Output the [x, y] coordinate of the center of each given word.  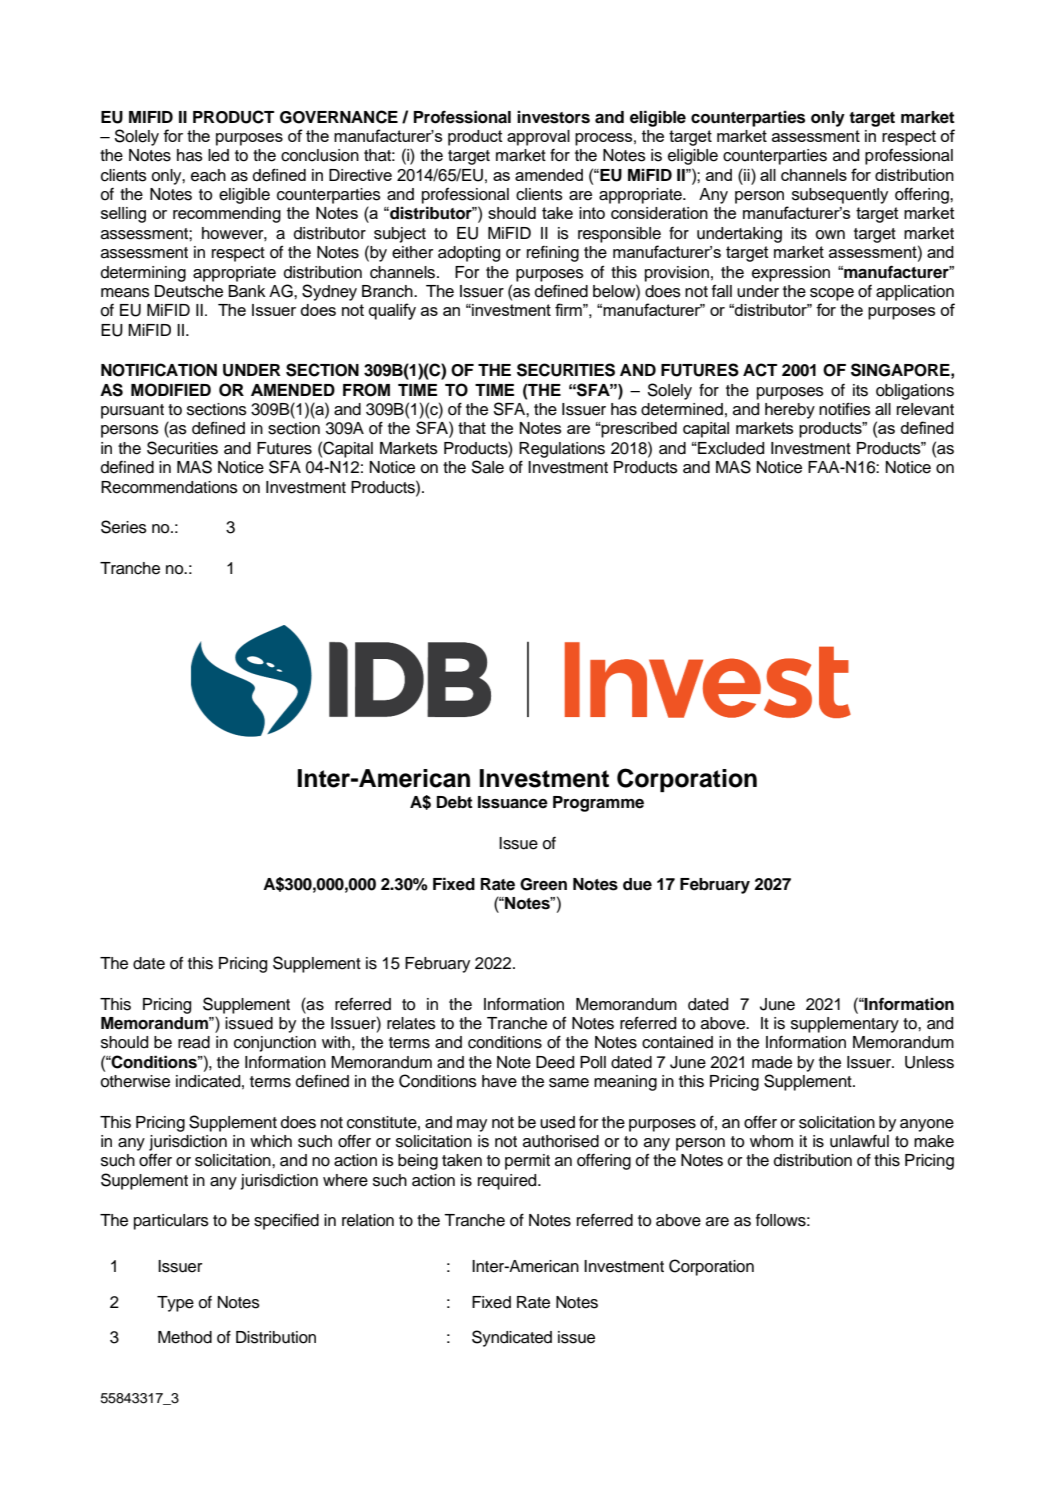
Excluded [730, 448]
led [218, 155]
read [194, 1042]
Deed [555, 1062]
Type [175, 1304]
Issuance [513, 802]
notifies [845, 409]
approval [538, 138]
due [637, 884]
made [772, 1062]
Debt [455, 802]
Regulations [562, 450]
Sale [487, 467]
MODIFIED [171, 390]
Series [124, 527]
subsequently [840, 196]
